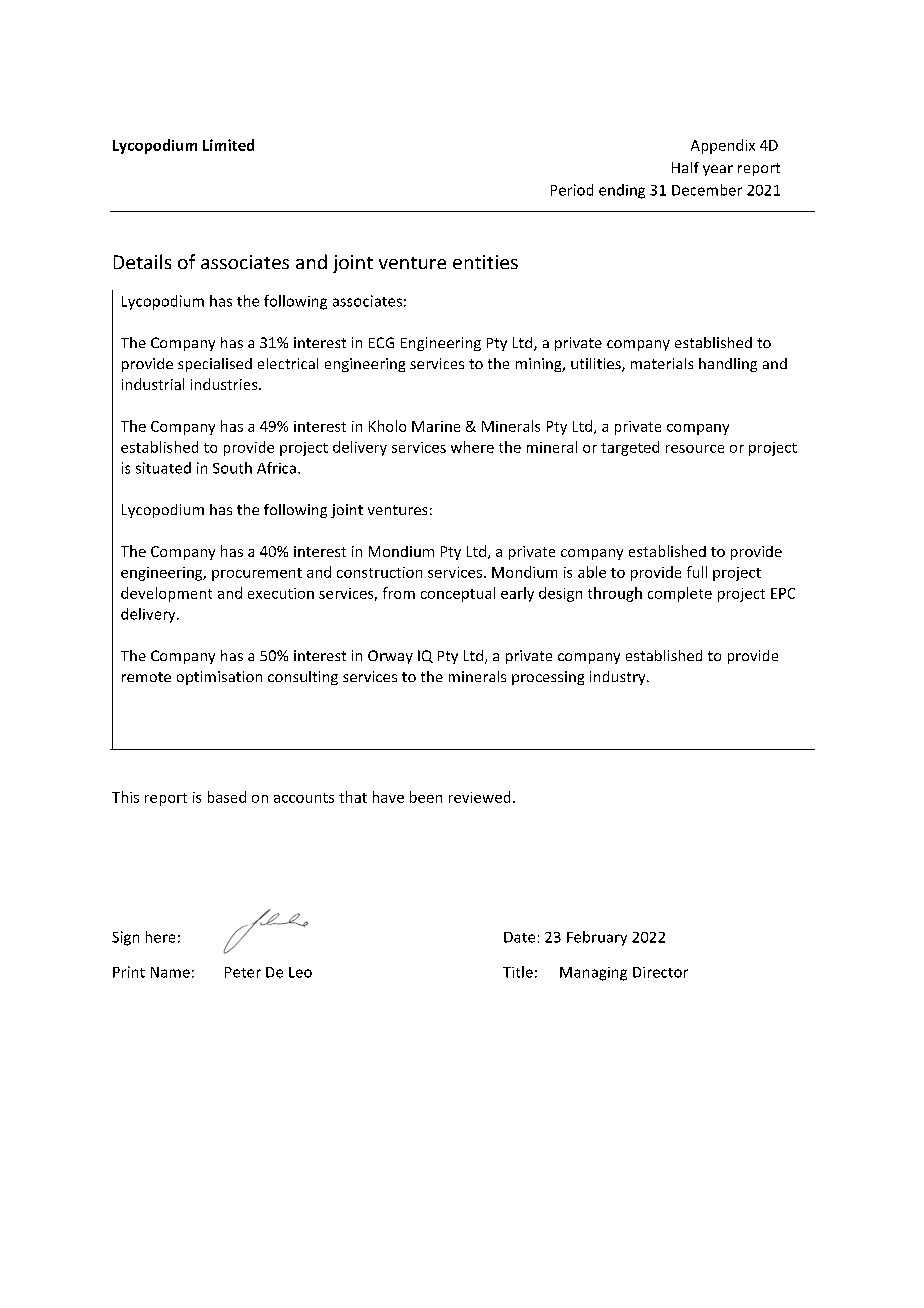 The image size is (924, 1308). What do you see at coordinates (215, 365) in the screenshot?
I see `specialised` at bounding box center [215, 365].
